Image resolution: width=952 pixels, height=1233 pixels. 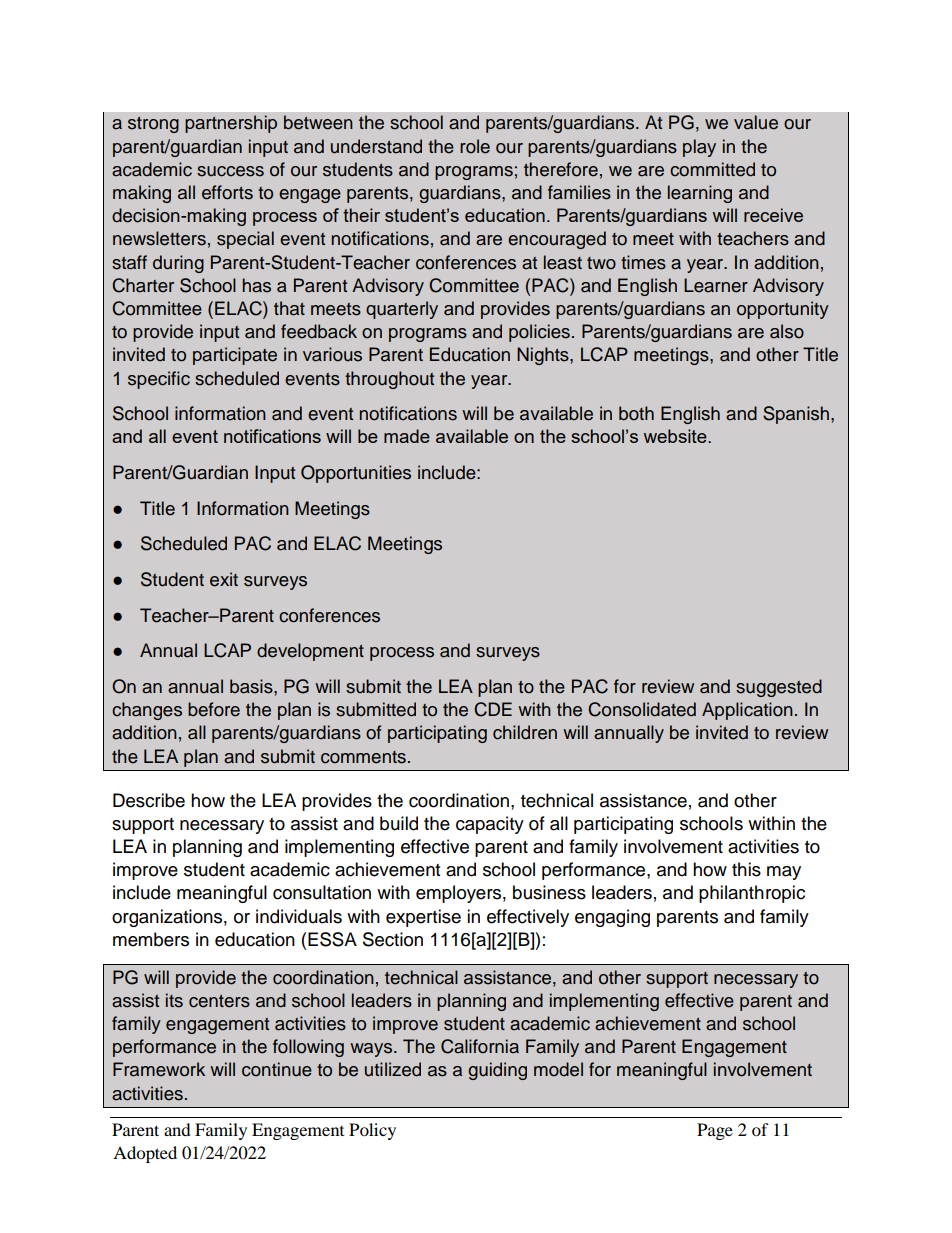 I want to click on suggested, so click(x=779, y=688).
